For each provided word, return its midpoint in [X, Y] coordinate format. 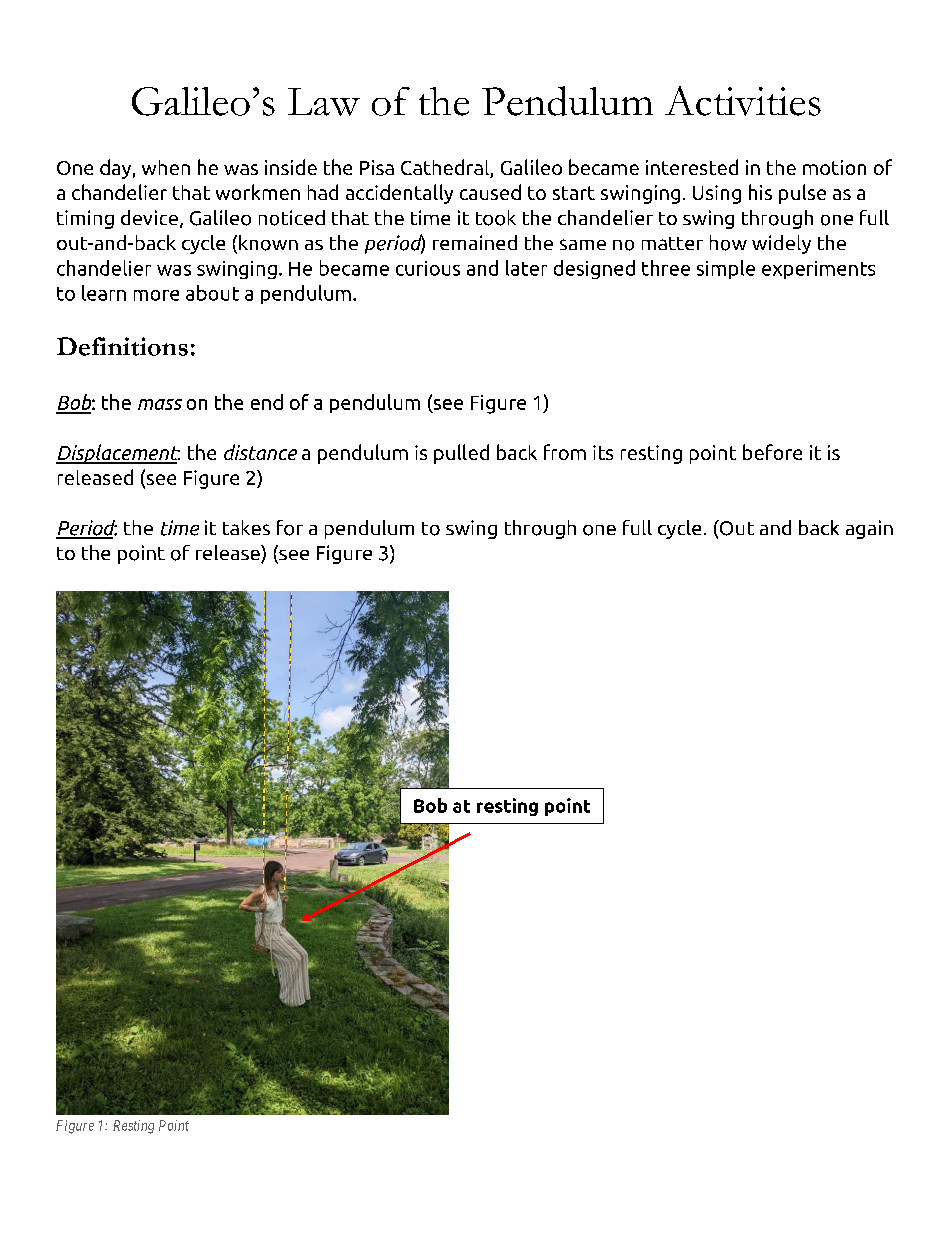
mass [160, 404]
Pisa [377, 167]
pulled [461, 454]
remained [475, 242]
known [268, 243]
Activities [743, 101]
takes [246, 527]
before [772, 452]
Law [324, 102]
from [565, 452]
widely [781, 244]
